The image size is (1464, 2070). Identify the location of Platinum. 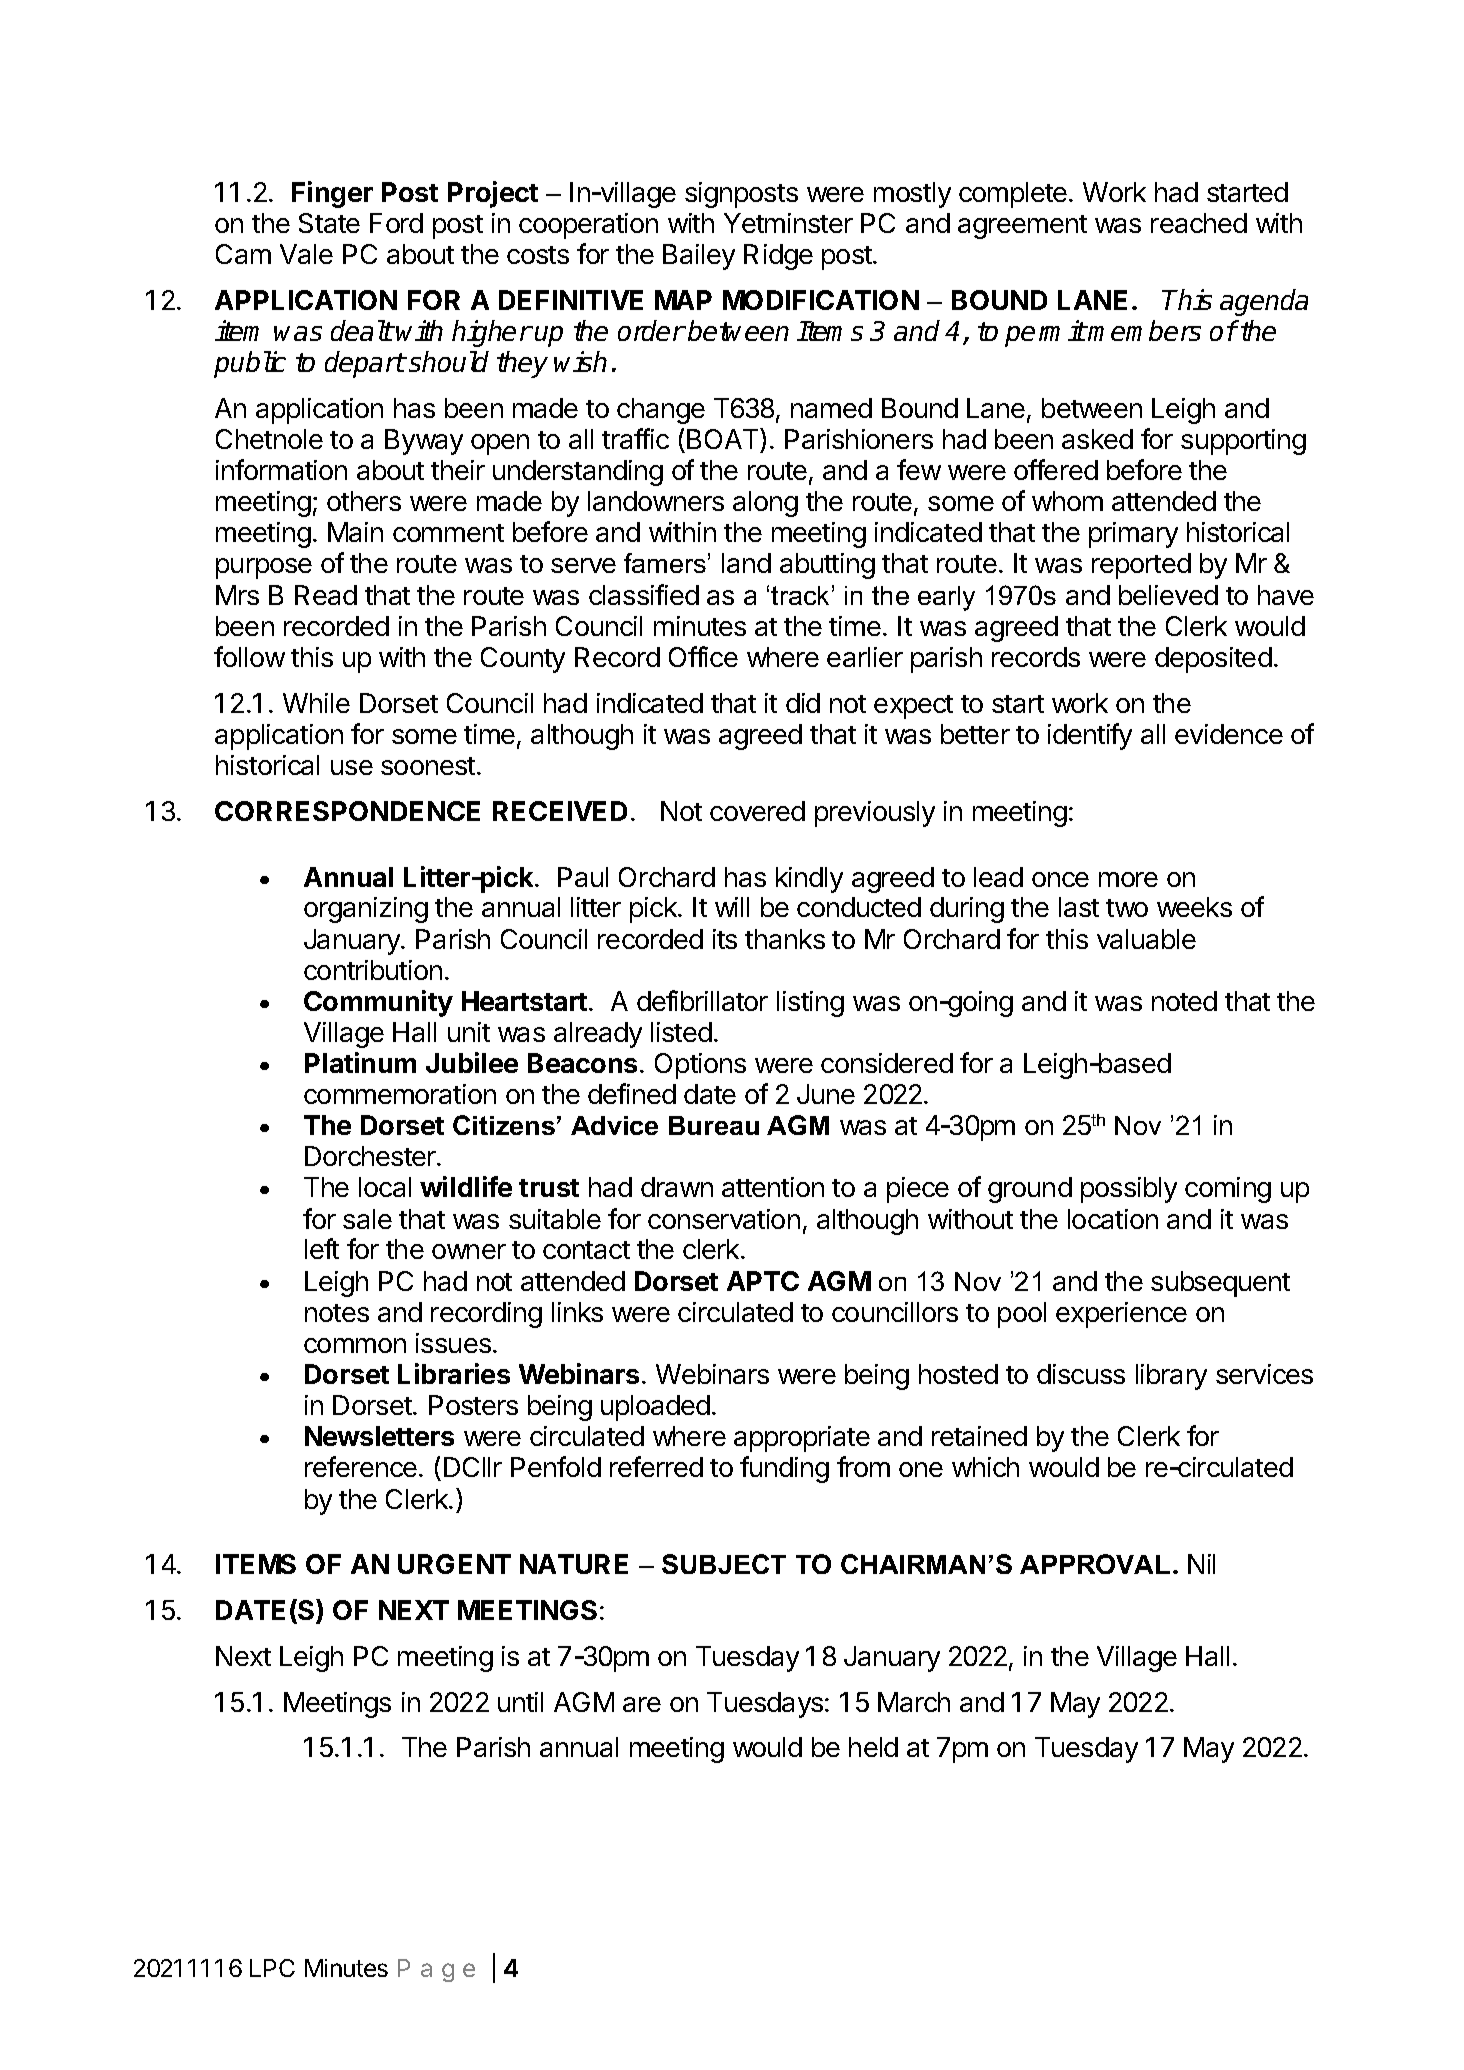
(360, 1062).
